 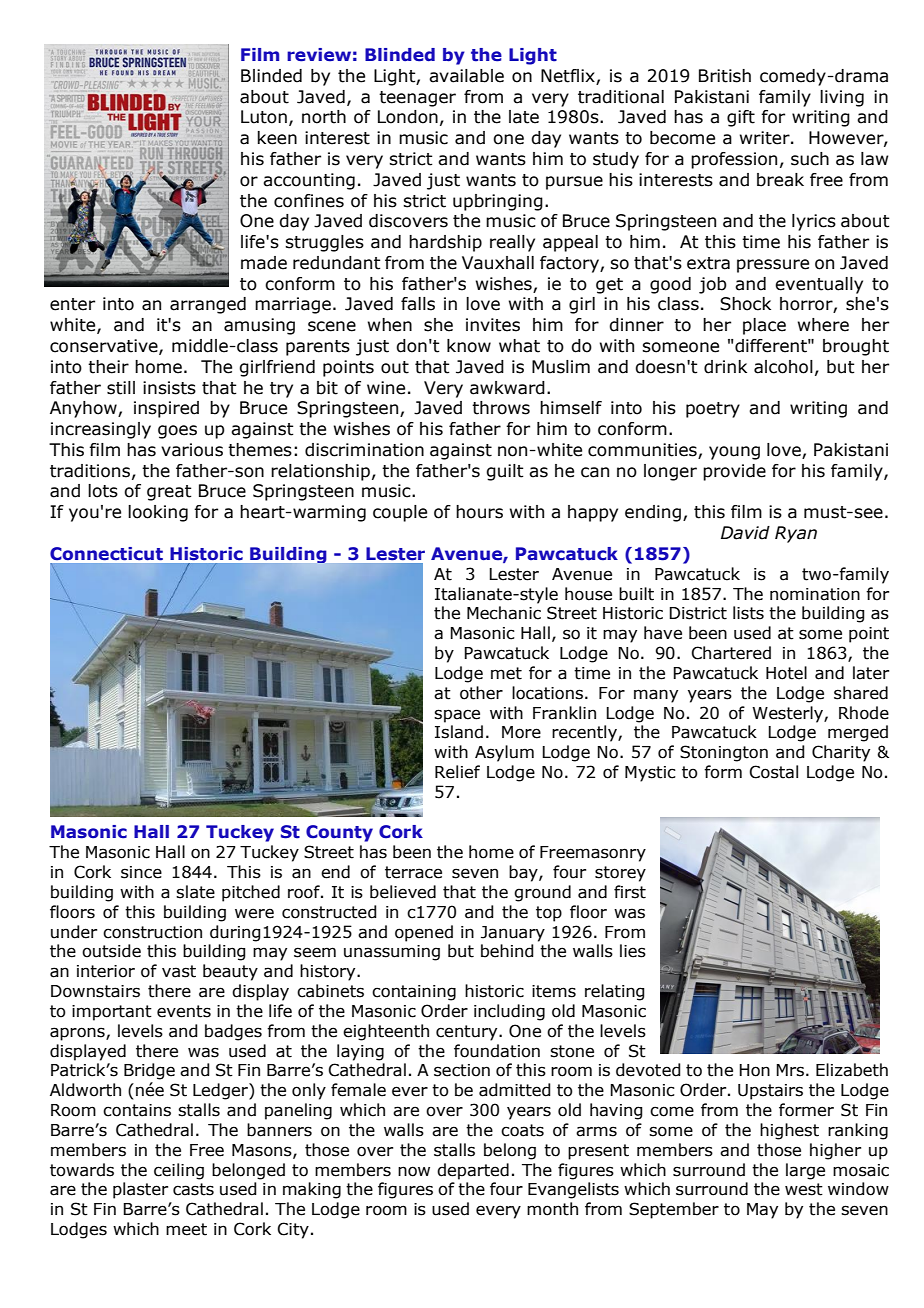 I want to click on Luton, so click(x=264, y=117).
